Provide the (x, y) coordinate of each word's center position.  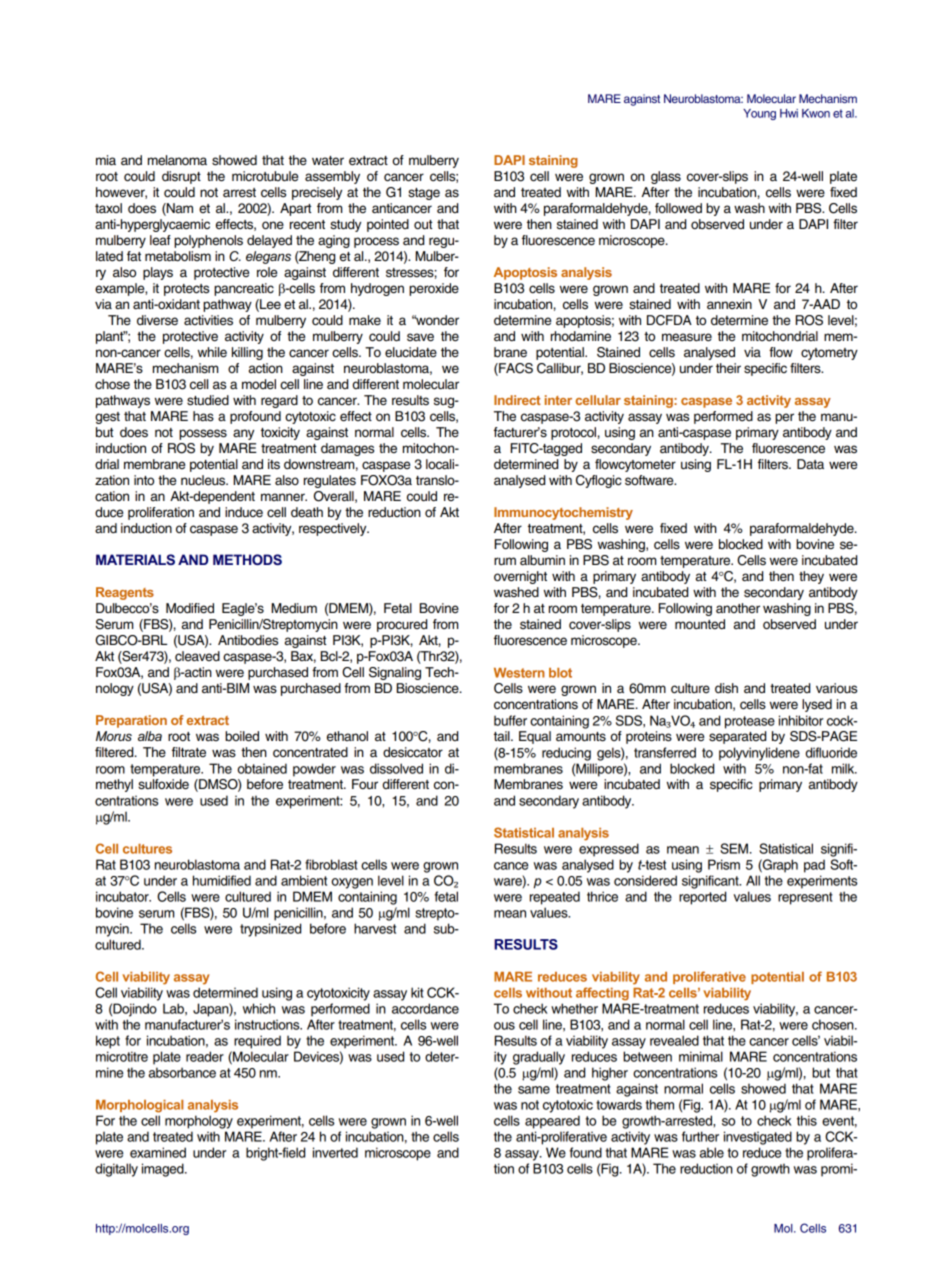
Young (759, 114)
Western (519, 673)
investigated (758, 1138)
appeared (552, 1122)
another (738, 608)
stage (424, 194)
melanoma (177, 160)
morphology (199, 1122)
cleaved (197, 656)
